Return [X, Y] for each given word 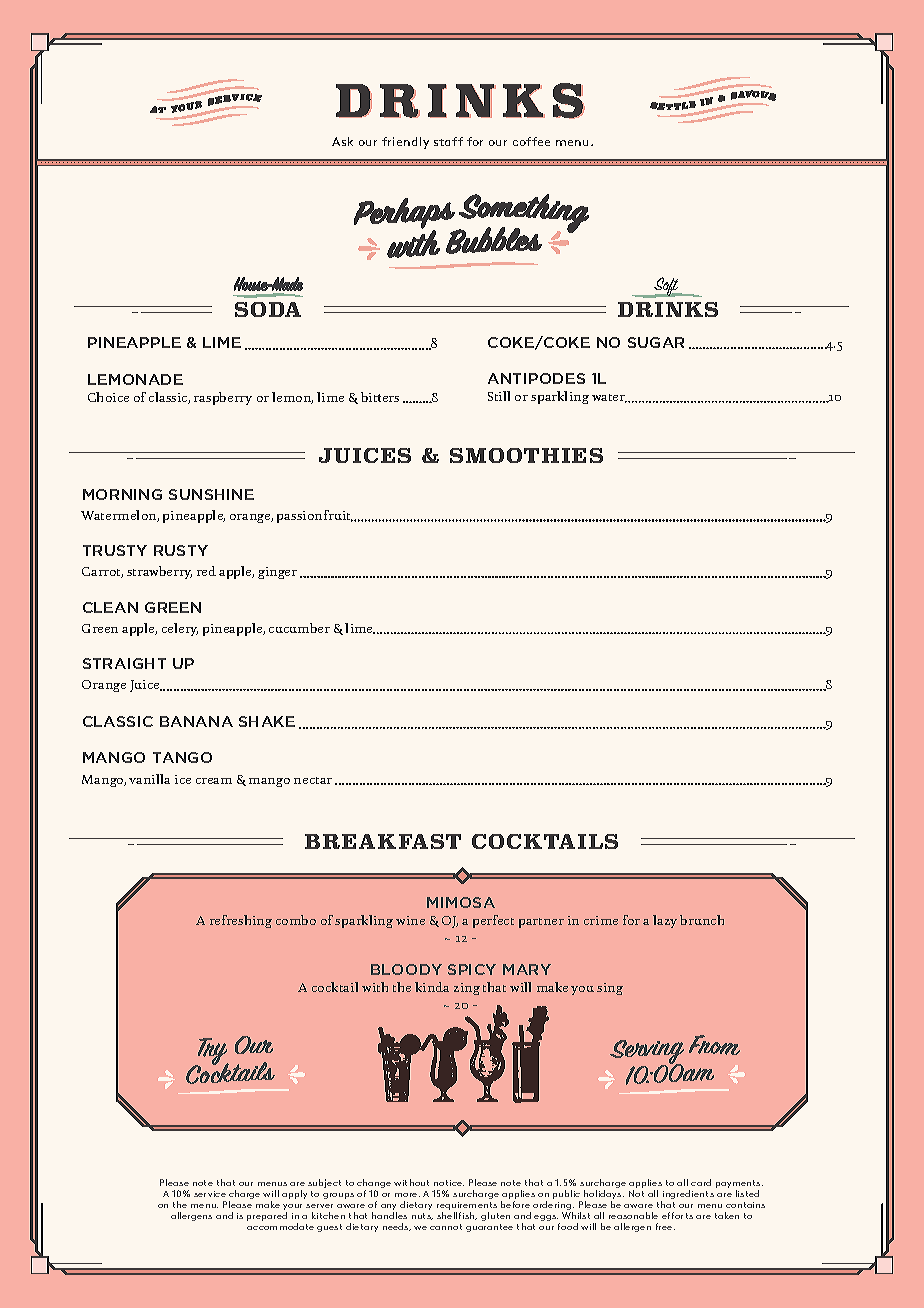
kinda [432, 987]
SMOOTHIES [526, 455]
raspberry [223, 398]
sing [610, 989]
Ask [342, 141]
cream [214, 781]
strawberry [159, 572]
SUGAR [656, 342]
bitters [380, 397]
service [210, 1194]
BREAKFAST [383, 841]
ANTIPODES [536, 378]
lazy [665, 921]
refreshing [241, 921]
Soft [667, 287]
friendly [405, 143]
